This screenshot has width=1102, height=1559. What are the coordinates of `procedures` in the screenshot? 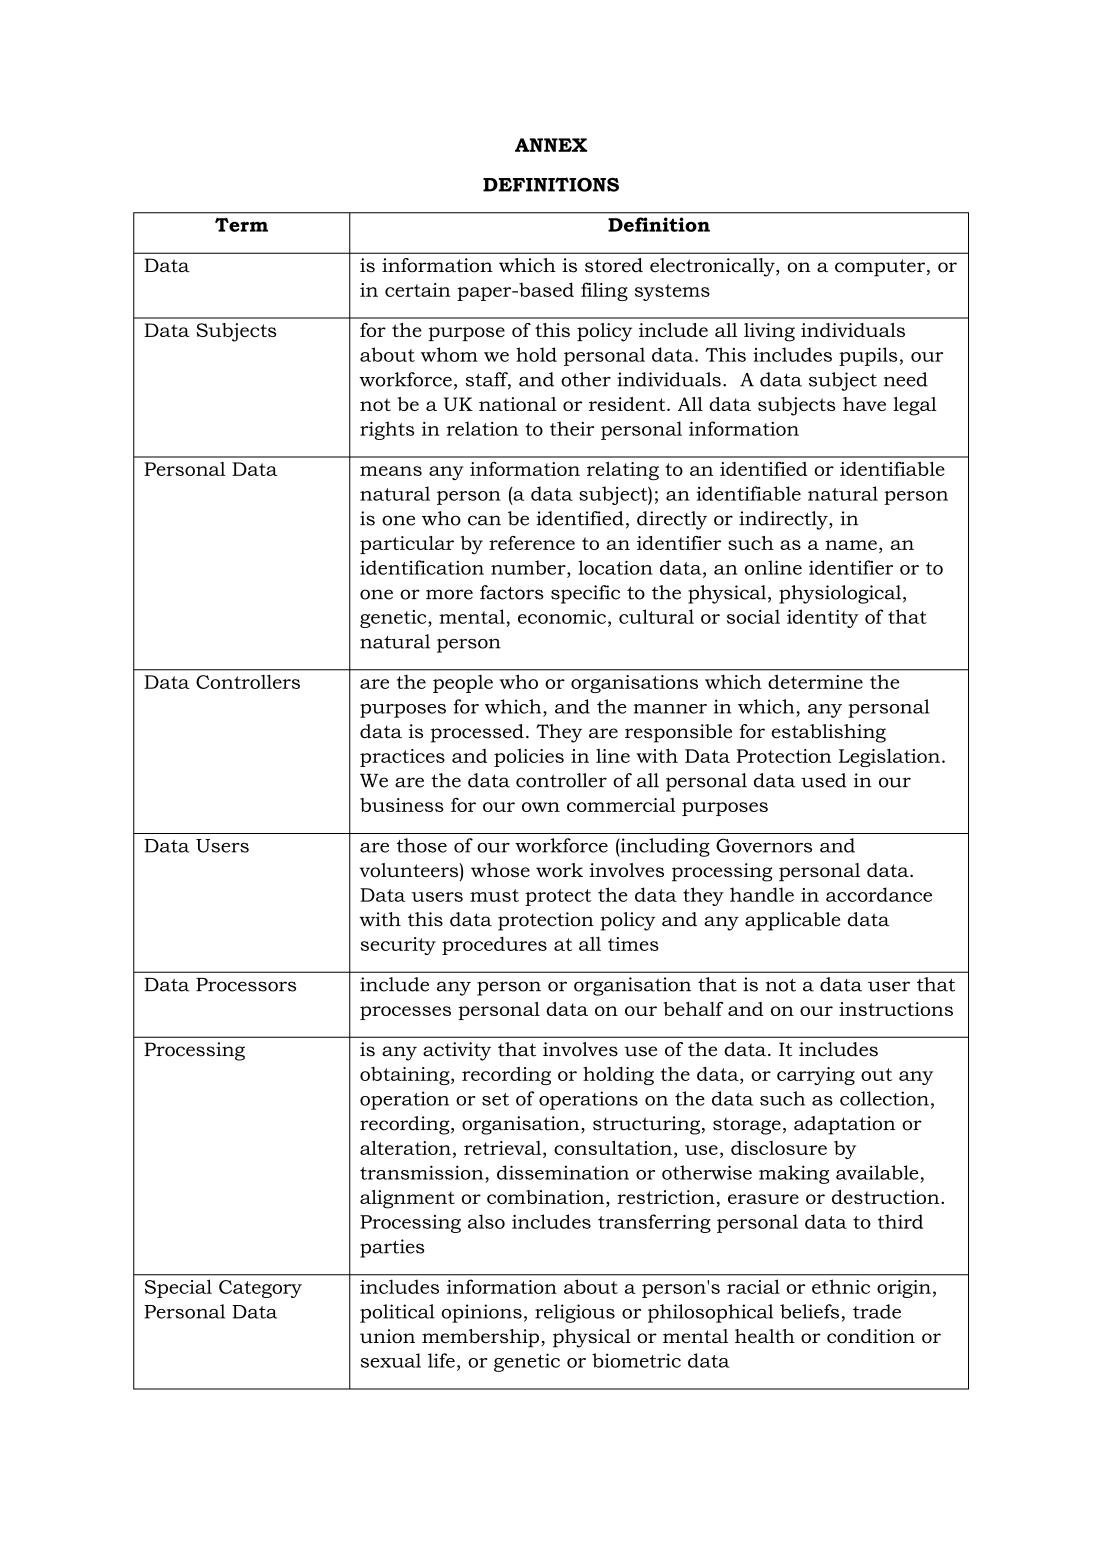 It's located at (494, 945).
